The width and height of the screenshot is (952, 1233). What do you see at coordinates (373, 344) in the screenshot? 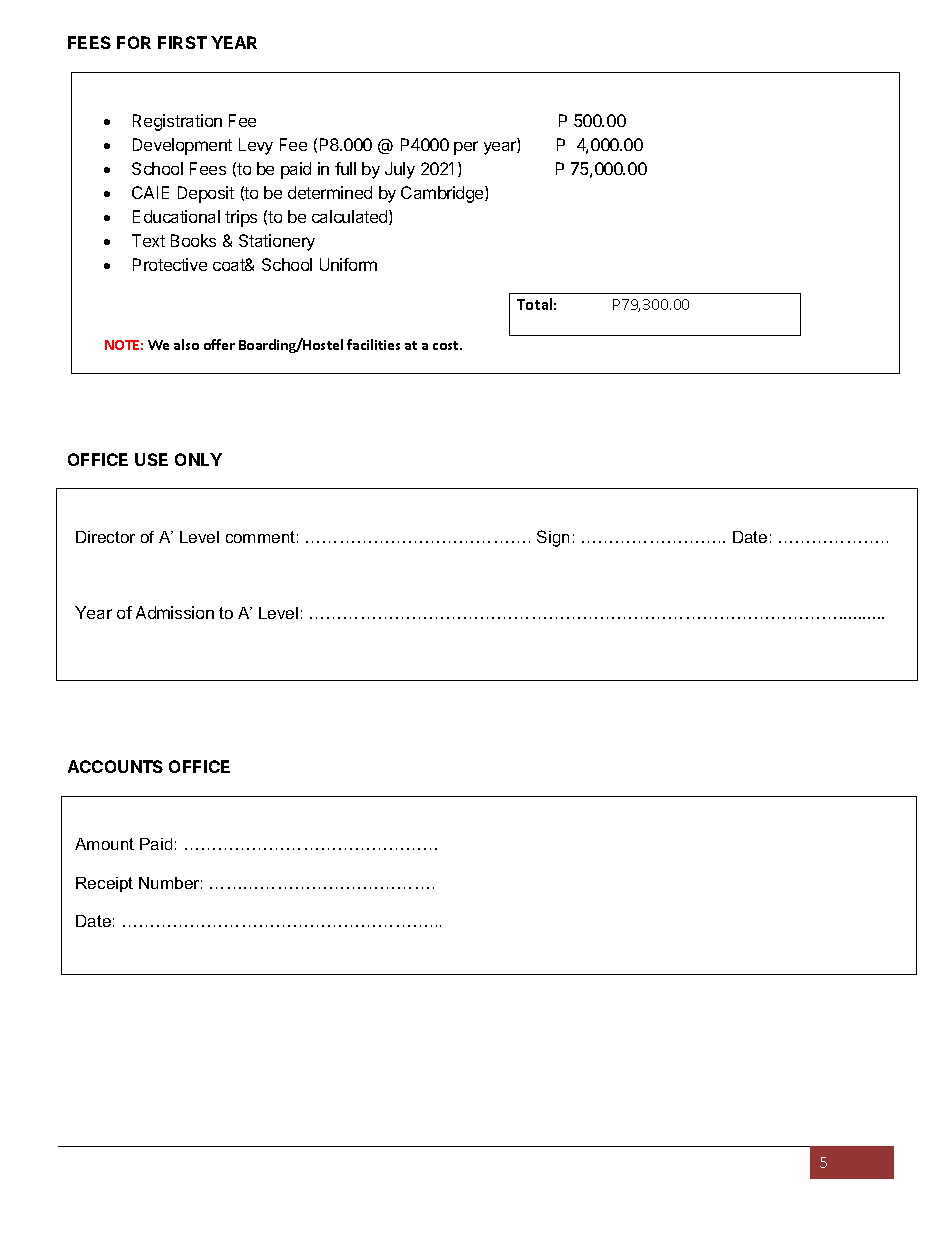
I see `facilities` at bounding box center [373, 344].
